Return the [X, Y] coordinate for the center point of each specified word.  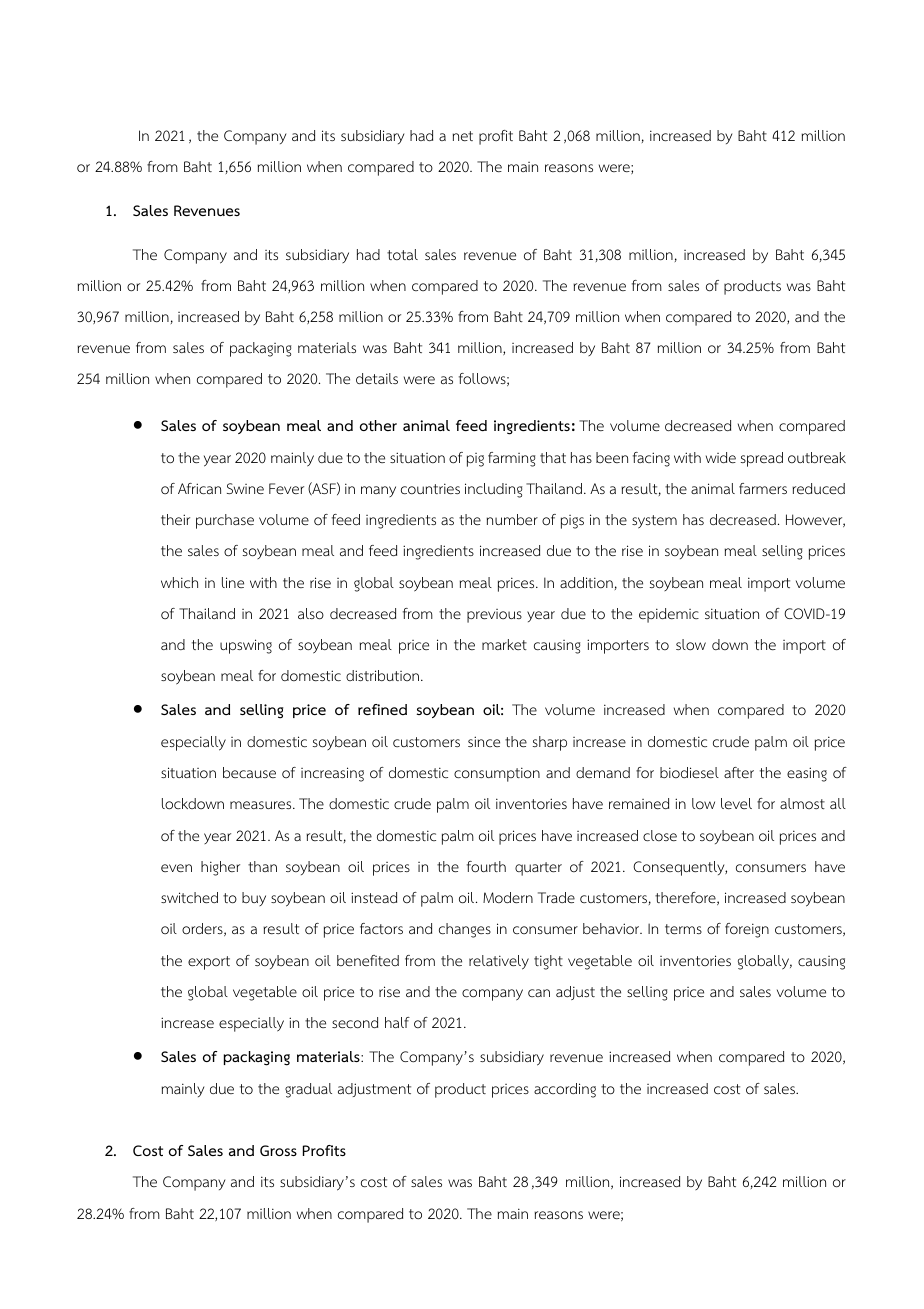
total [402, 254]
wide [721, 457]
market [504, 644]
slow [691, 645]
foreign [747, 930]
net [463, 136]
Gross [278, 1150]
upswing [246, 646]
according [565, 1090]
